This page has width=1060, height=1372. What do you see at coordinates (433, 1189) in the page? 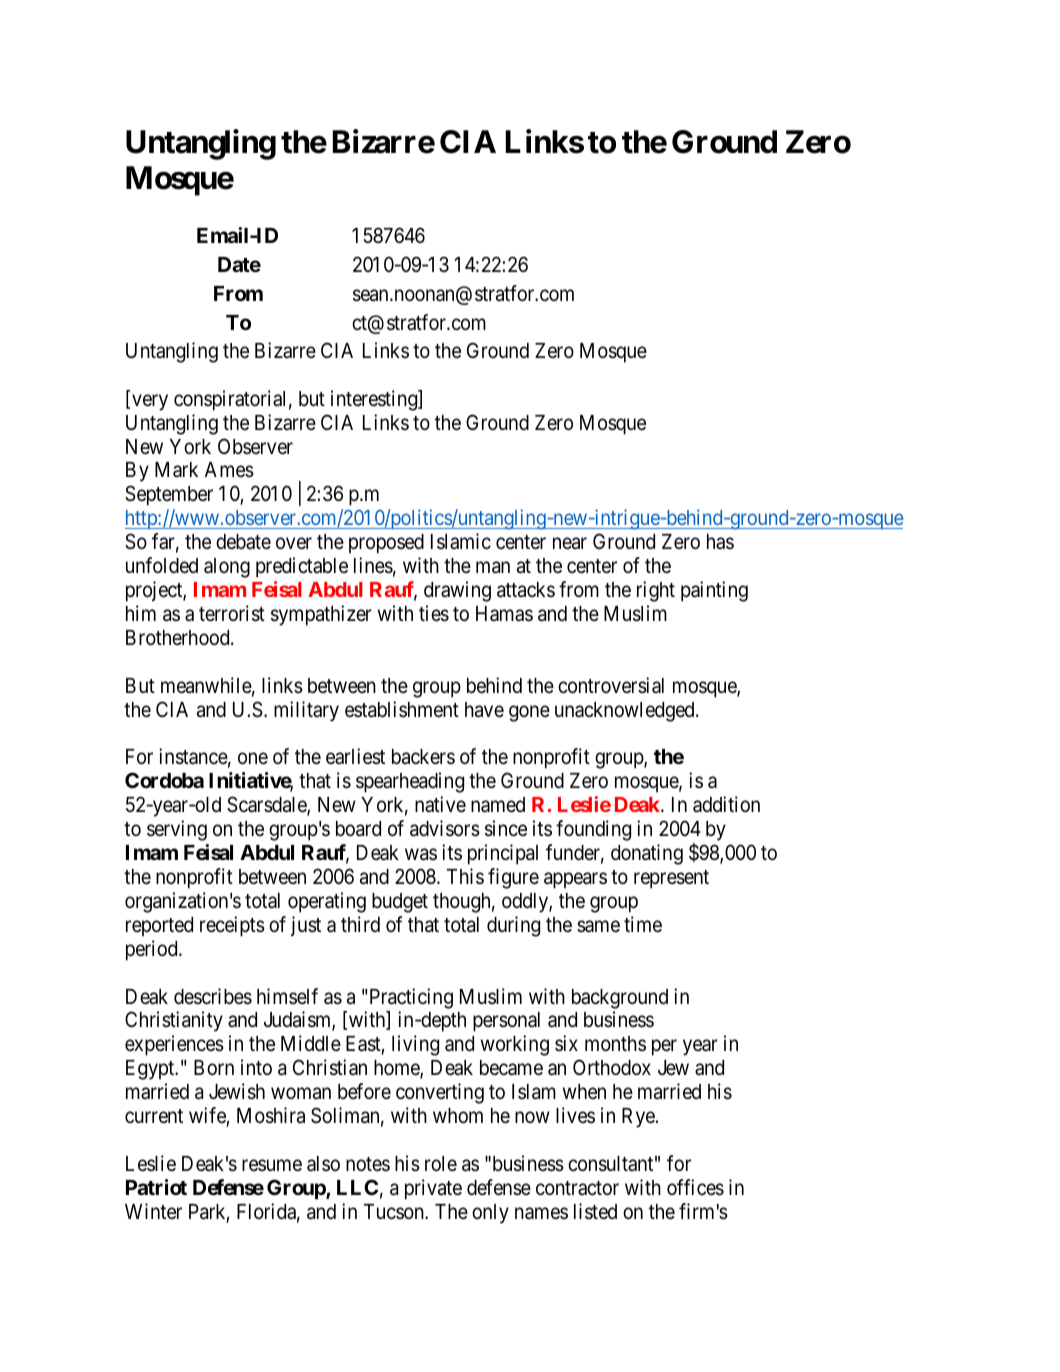
I see `private` at bounding box center [433, 1189].
